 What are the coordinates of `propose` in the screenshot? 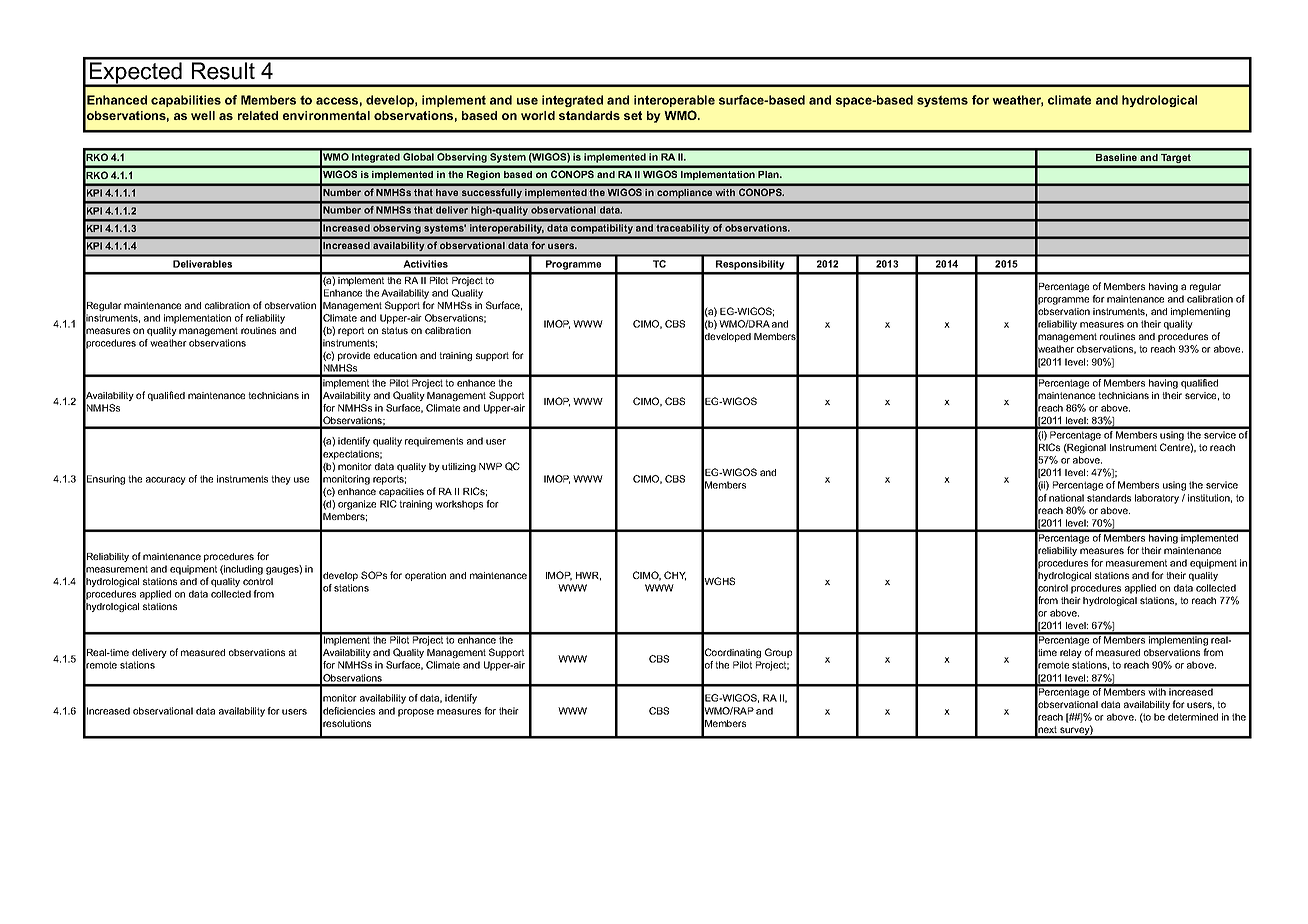 It's located at (416, 713).
